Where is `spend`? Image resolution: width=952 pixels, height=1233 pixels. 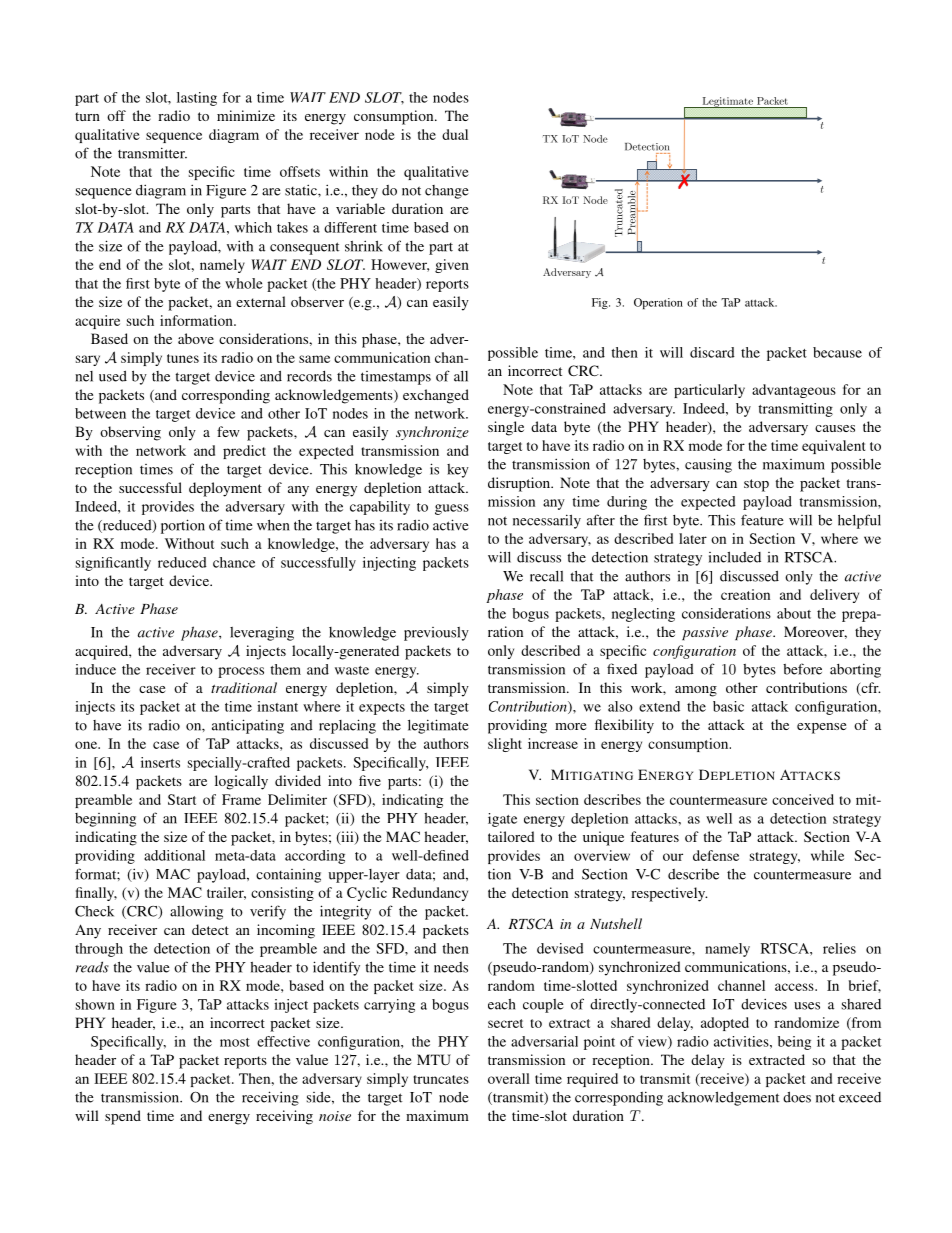
spend is located at coordinates (123, 1117).
